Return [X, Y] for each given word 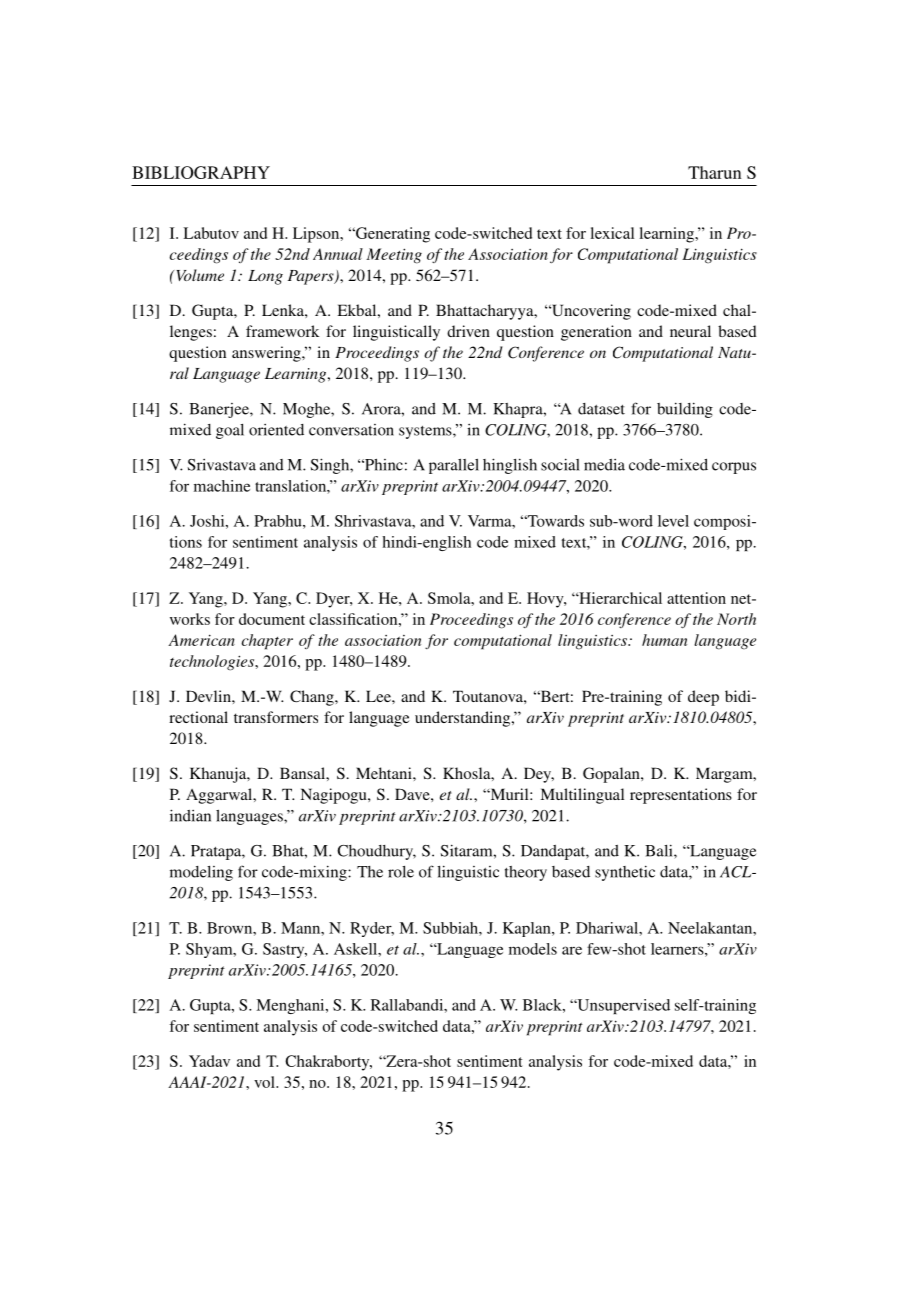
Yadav [209, 1061]
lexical [612, 233]
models [533, 949]
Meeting [394, 256]
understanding [464, 719]
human [664, 640]
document [272, 619]
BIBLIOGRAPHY [201, 172]
